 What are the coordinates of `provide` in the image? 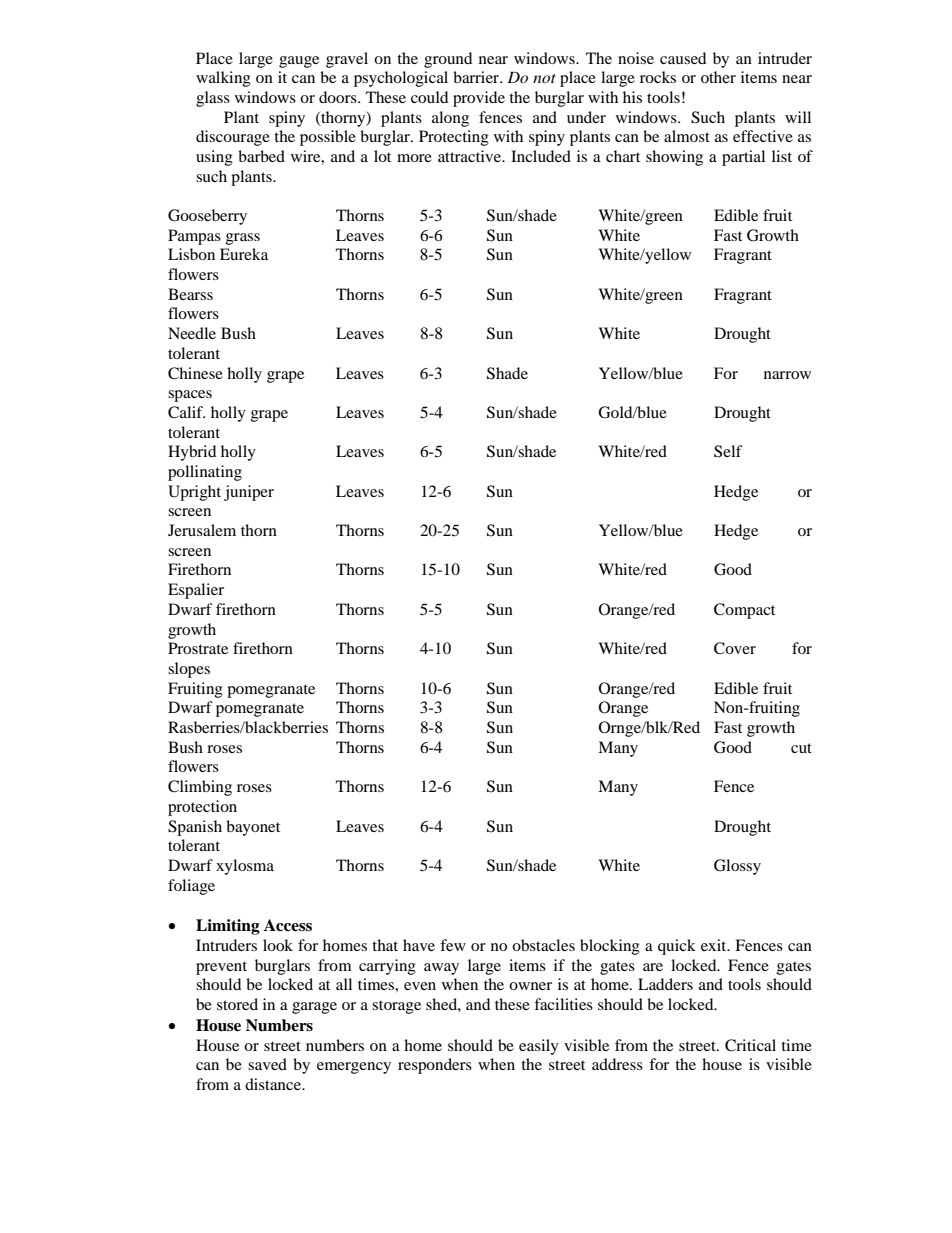 It's located at (479, 99).
